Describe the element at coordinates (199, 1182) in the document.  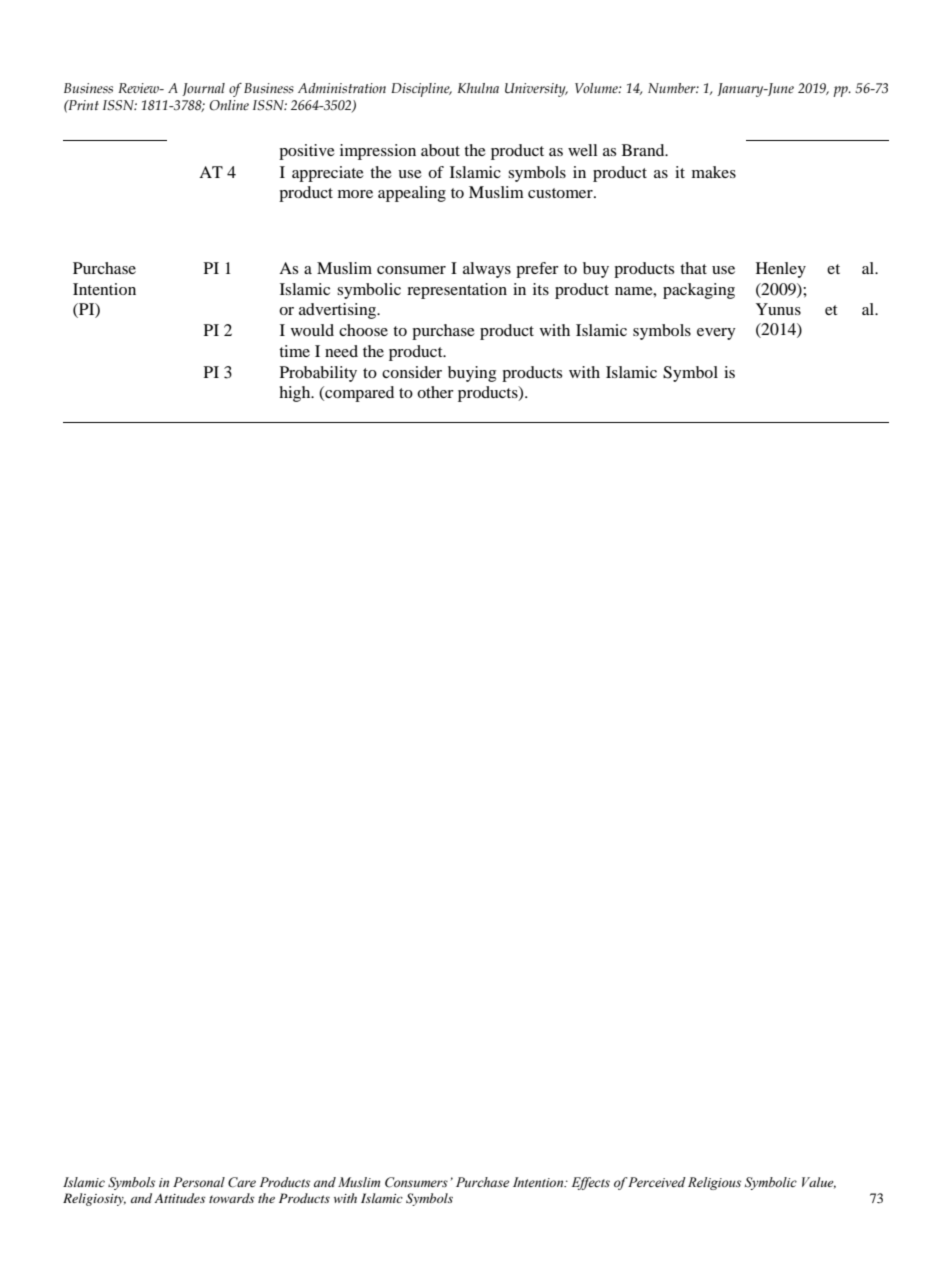
I see `Personal` at that location.
